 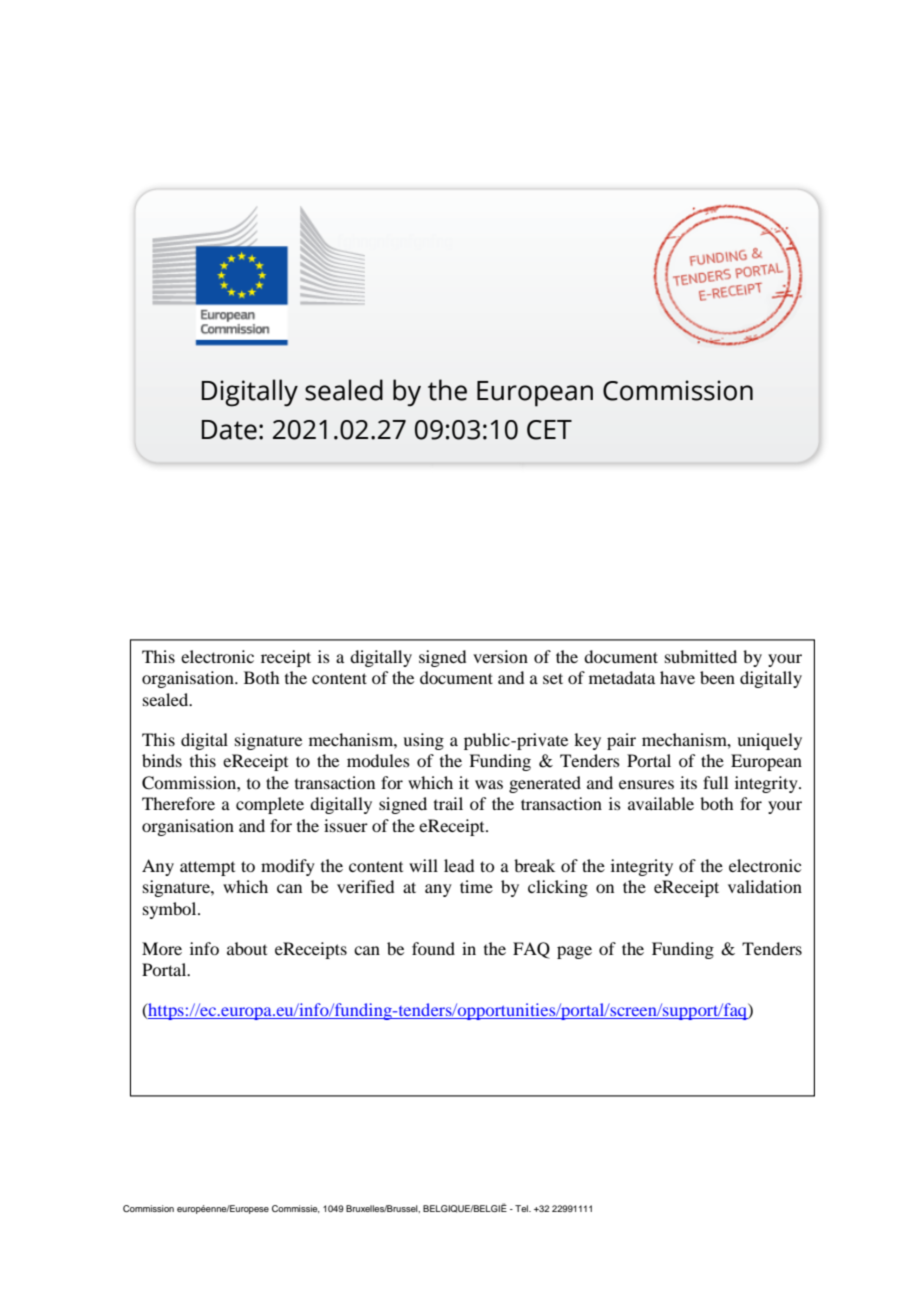 What do you see at coordinates (433, 948) in the document?
I see `found` at bounding box center [433, 948].
